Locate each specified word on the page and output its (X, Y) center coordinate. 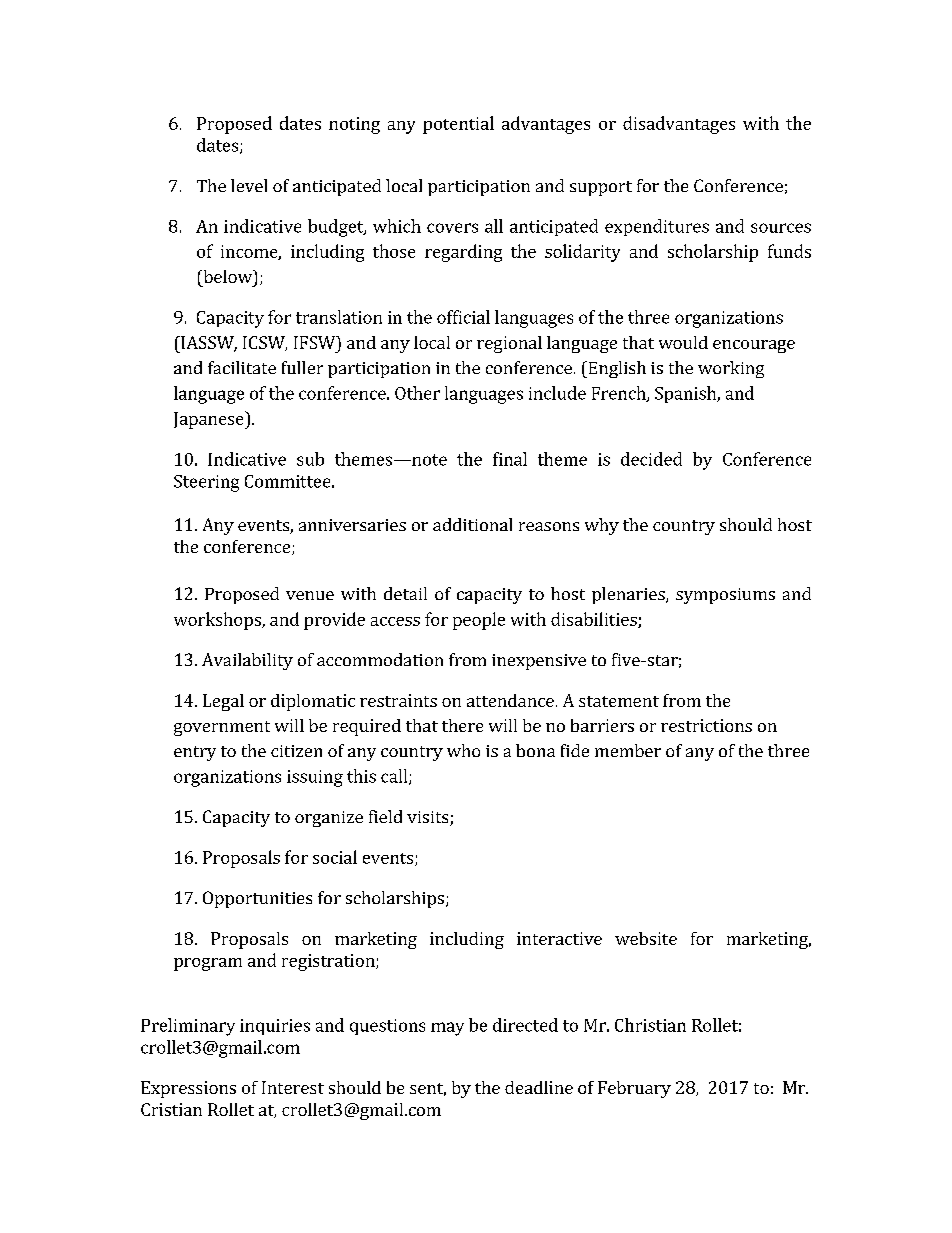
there (462, 725)
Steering (206, 483)
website (646, 938)
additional (472, 524)
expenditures (657, 227)
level (249, 185)
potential (458, 125)
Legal (223, 702)
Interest (293, 1087)
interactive (559, 938)
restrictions (706, 725)
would (683, 342)
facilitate (242, 367)
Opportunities (257, 899)
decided (651, 459)
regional (509, 344)
